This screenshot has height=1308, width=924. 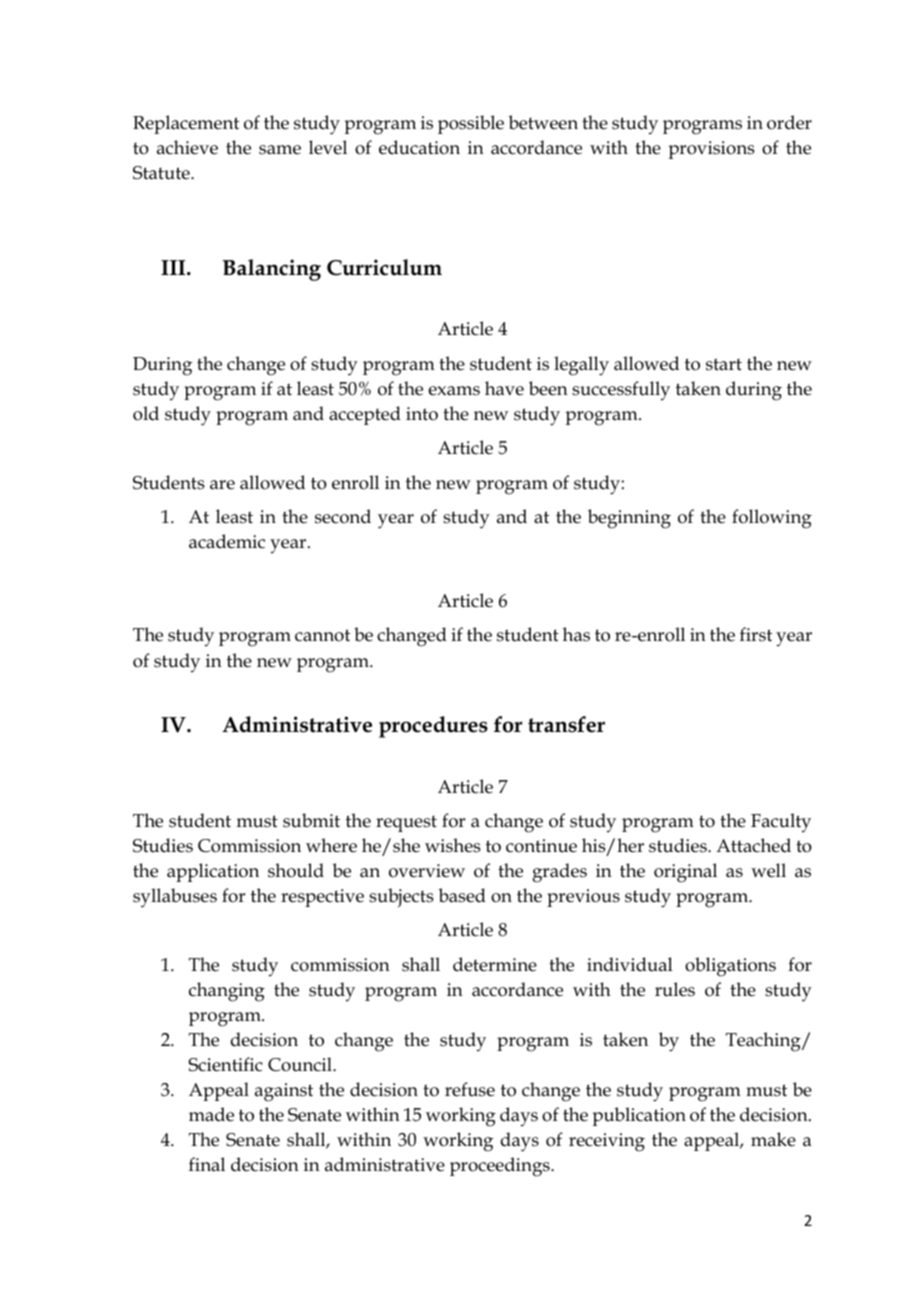 What do you see at coordinates (471, 124) in the screenshot?
I see `possible` at bounding box center [471, 124].
